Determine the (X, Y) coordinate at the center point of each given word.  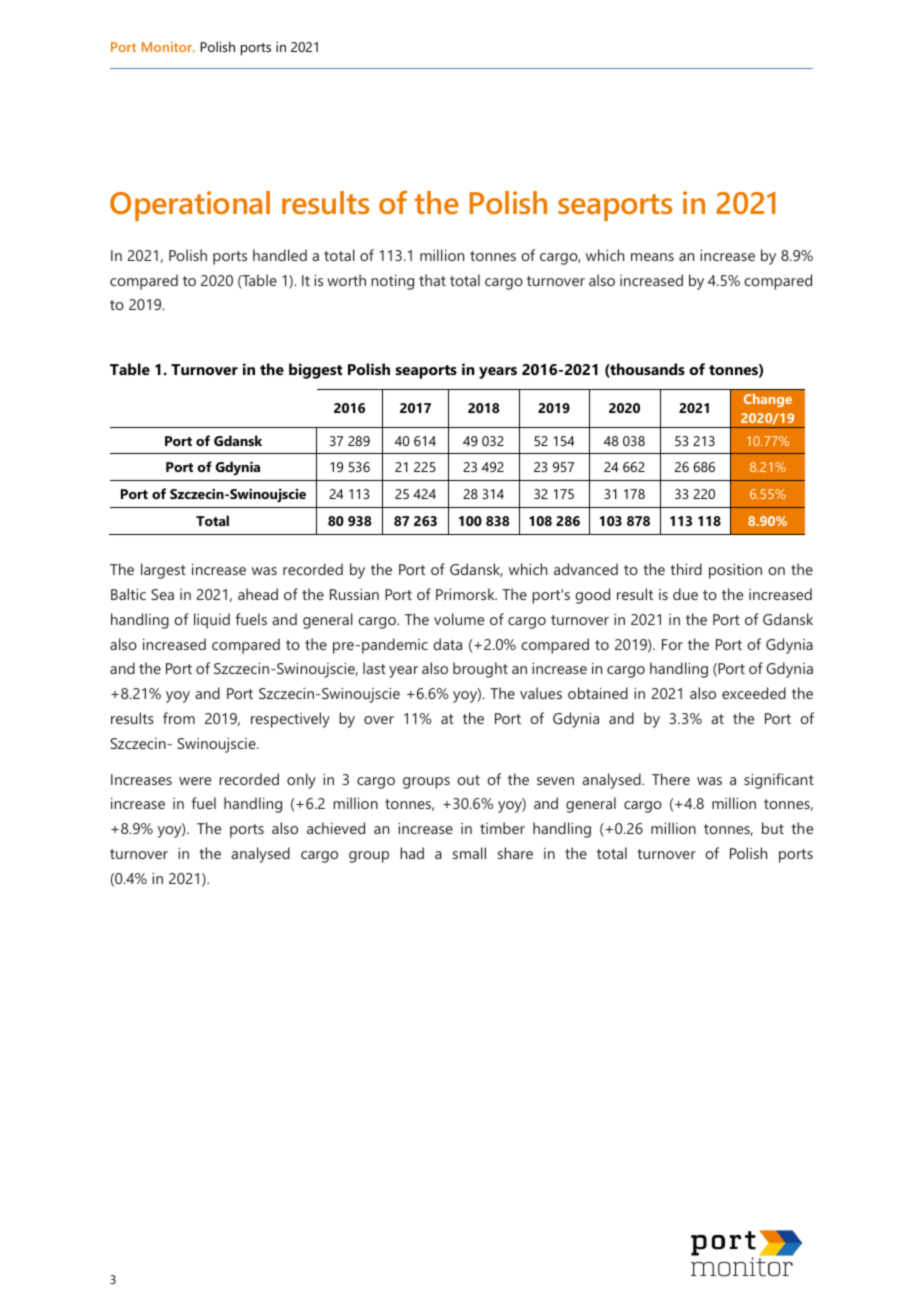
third (686, 569)
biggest (315, 371)
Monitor (168, 47)
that (432, 280)
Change (768, 400)
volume (459, 619)
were (195, 781)
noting (392, 282)
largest (163, 571)
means (652, 257)
